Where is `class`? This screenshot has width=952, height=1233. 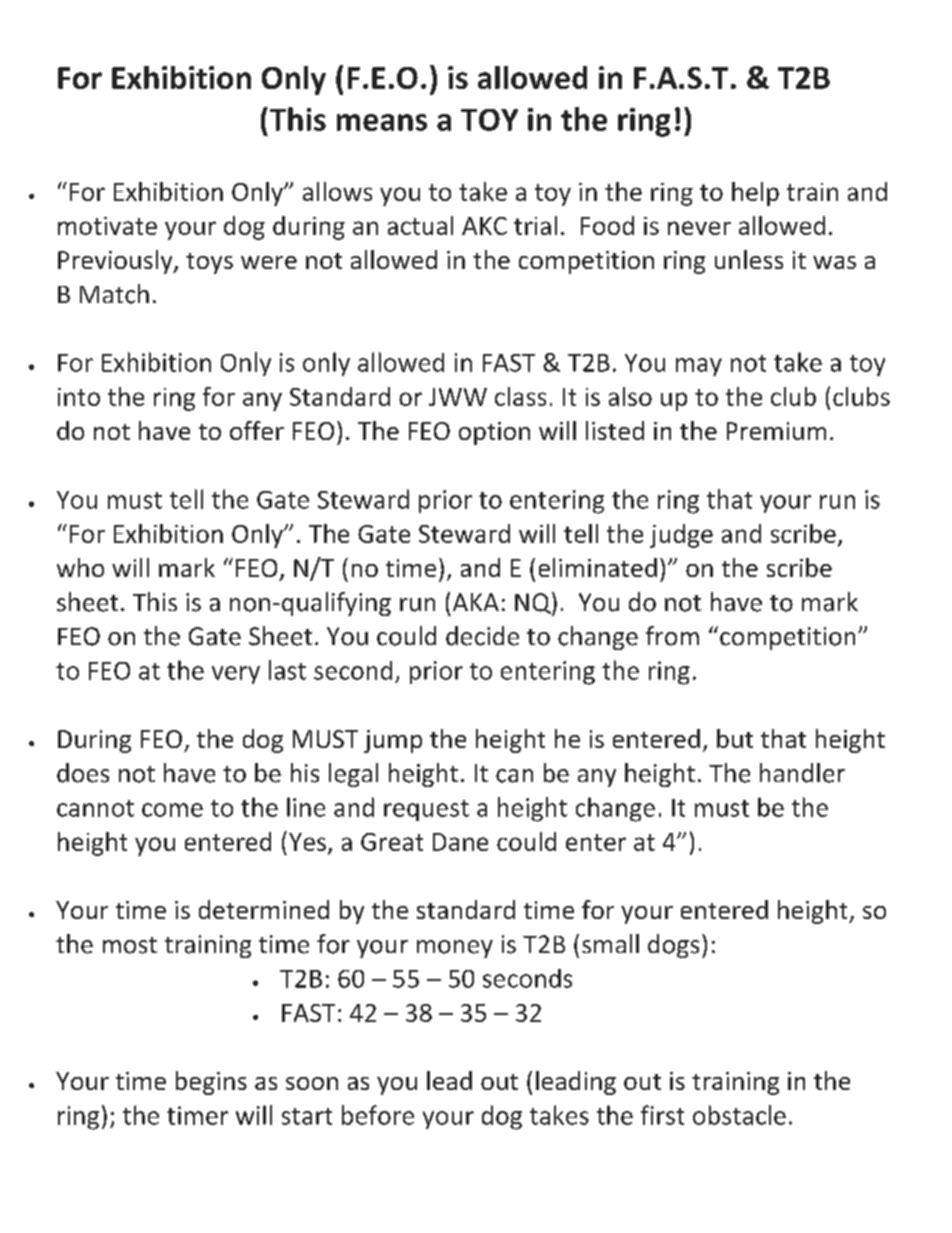
class is located at coordinates (520, 396).
